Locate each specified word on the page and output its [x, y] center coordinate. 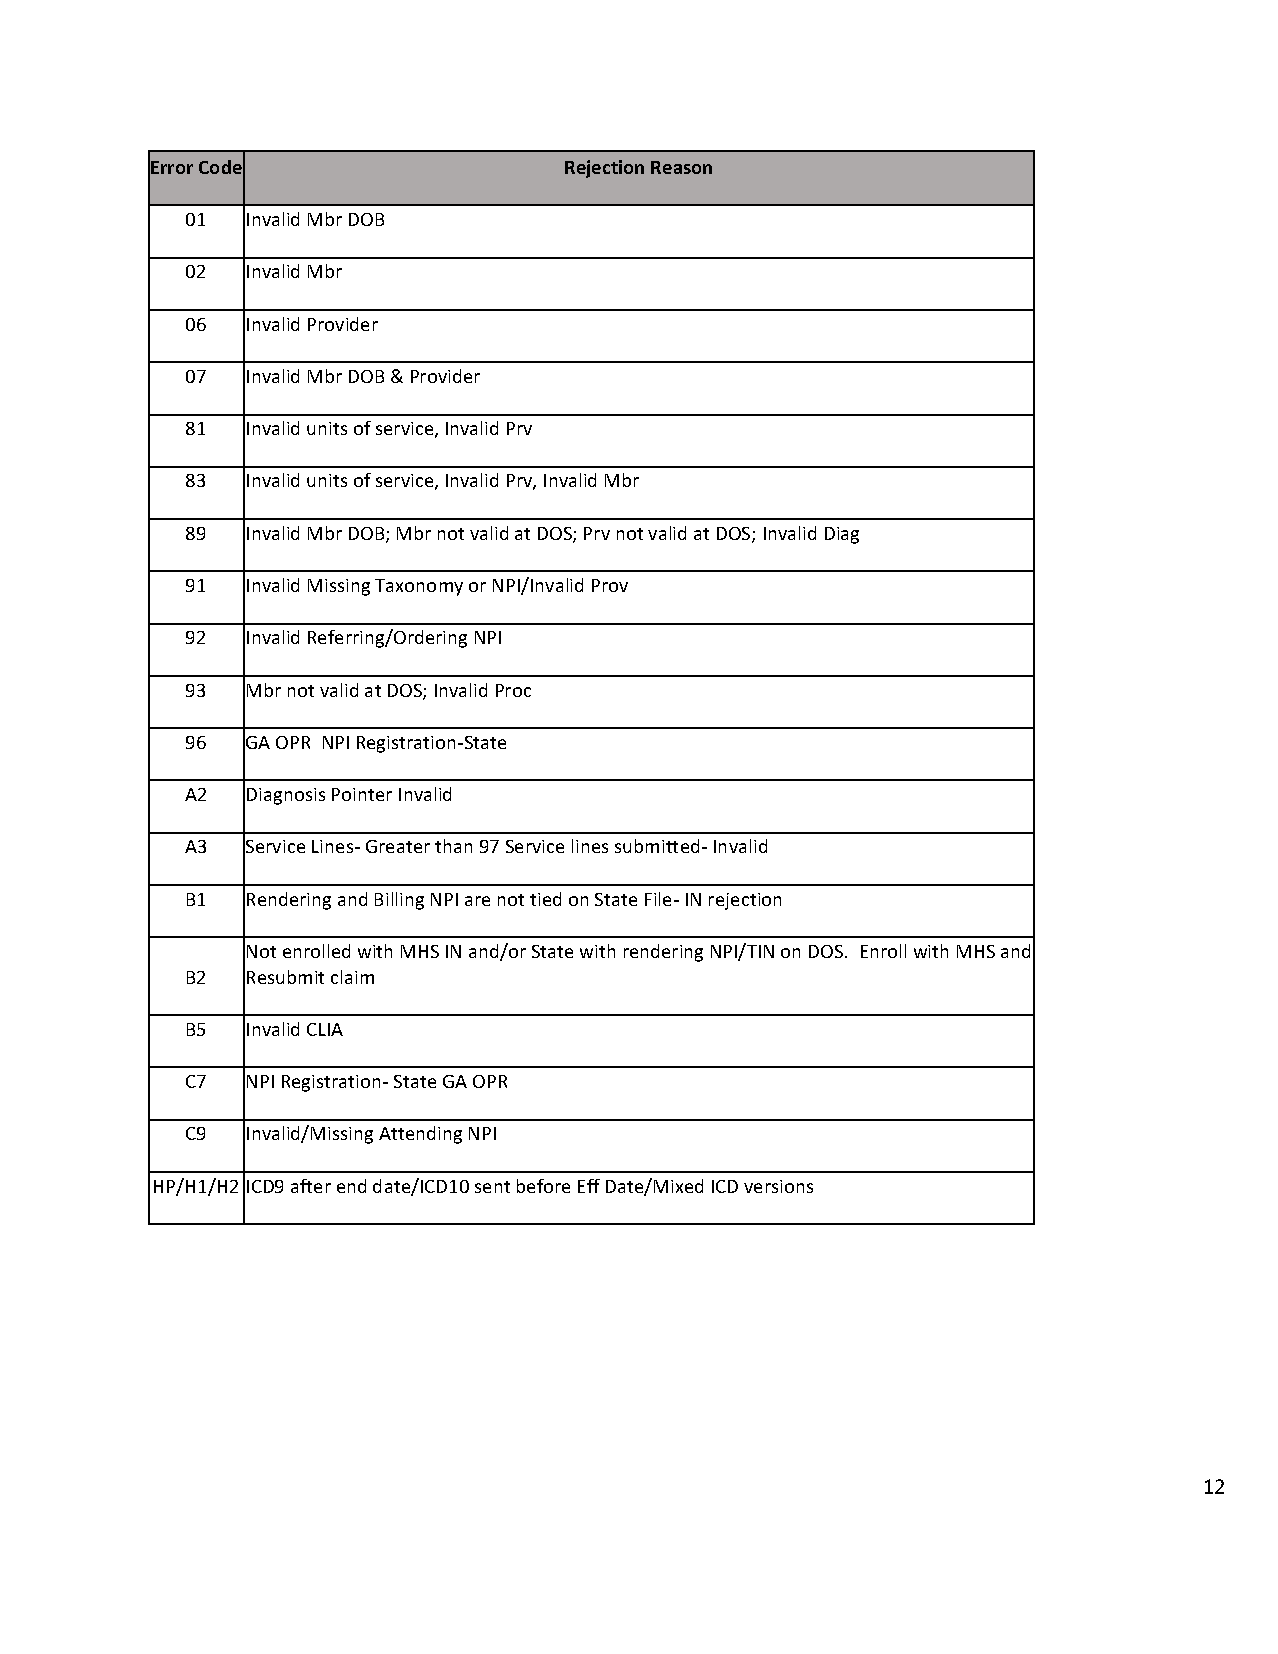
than [453, 846]
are [477, 901]
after [311, 1186]
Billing [399, 901]
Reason [681, 167]
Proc [513, 690]
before [543, 1186]
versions [778, 1186]
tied [545, 899]
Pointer [362, 794]
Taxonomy [419, 587]
